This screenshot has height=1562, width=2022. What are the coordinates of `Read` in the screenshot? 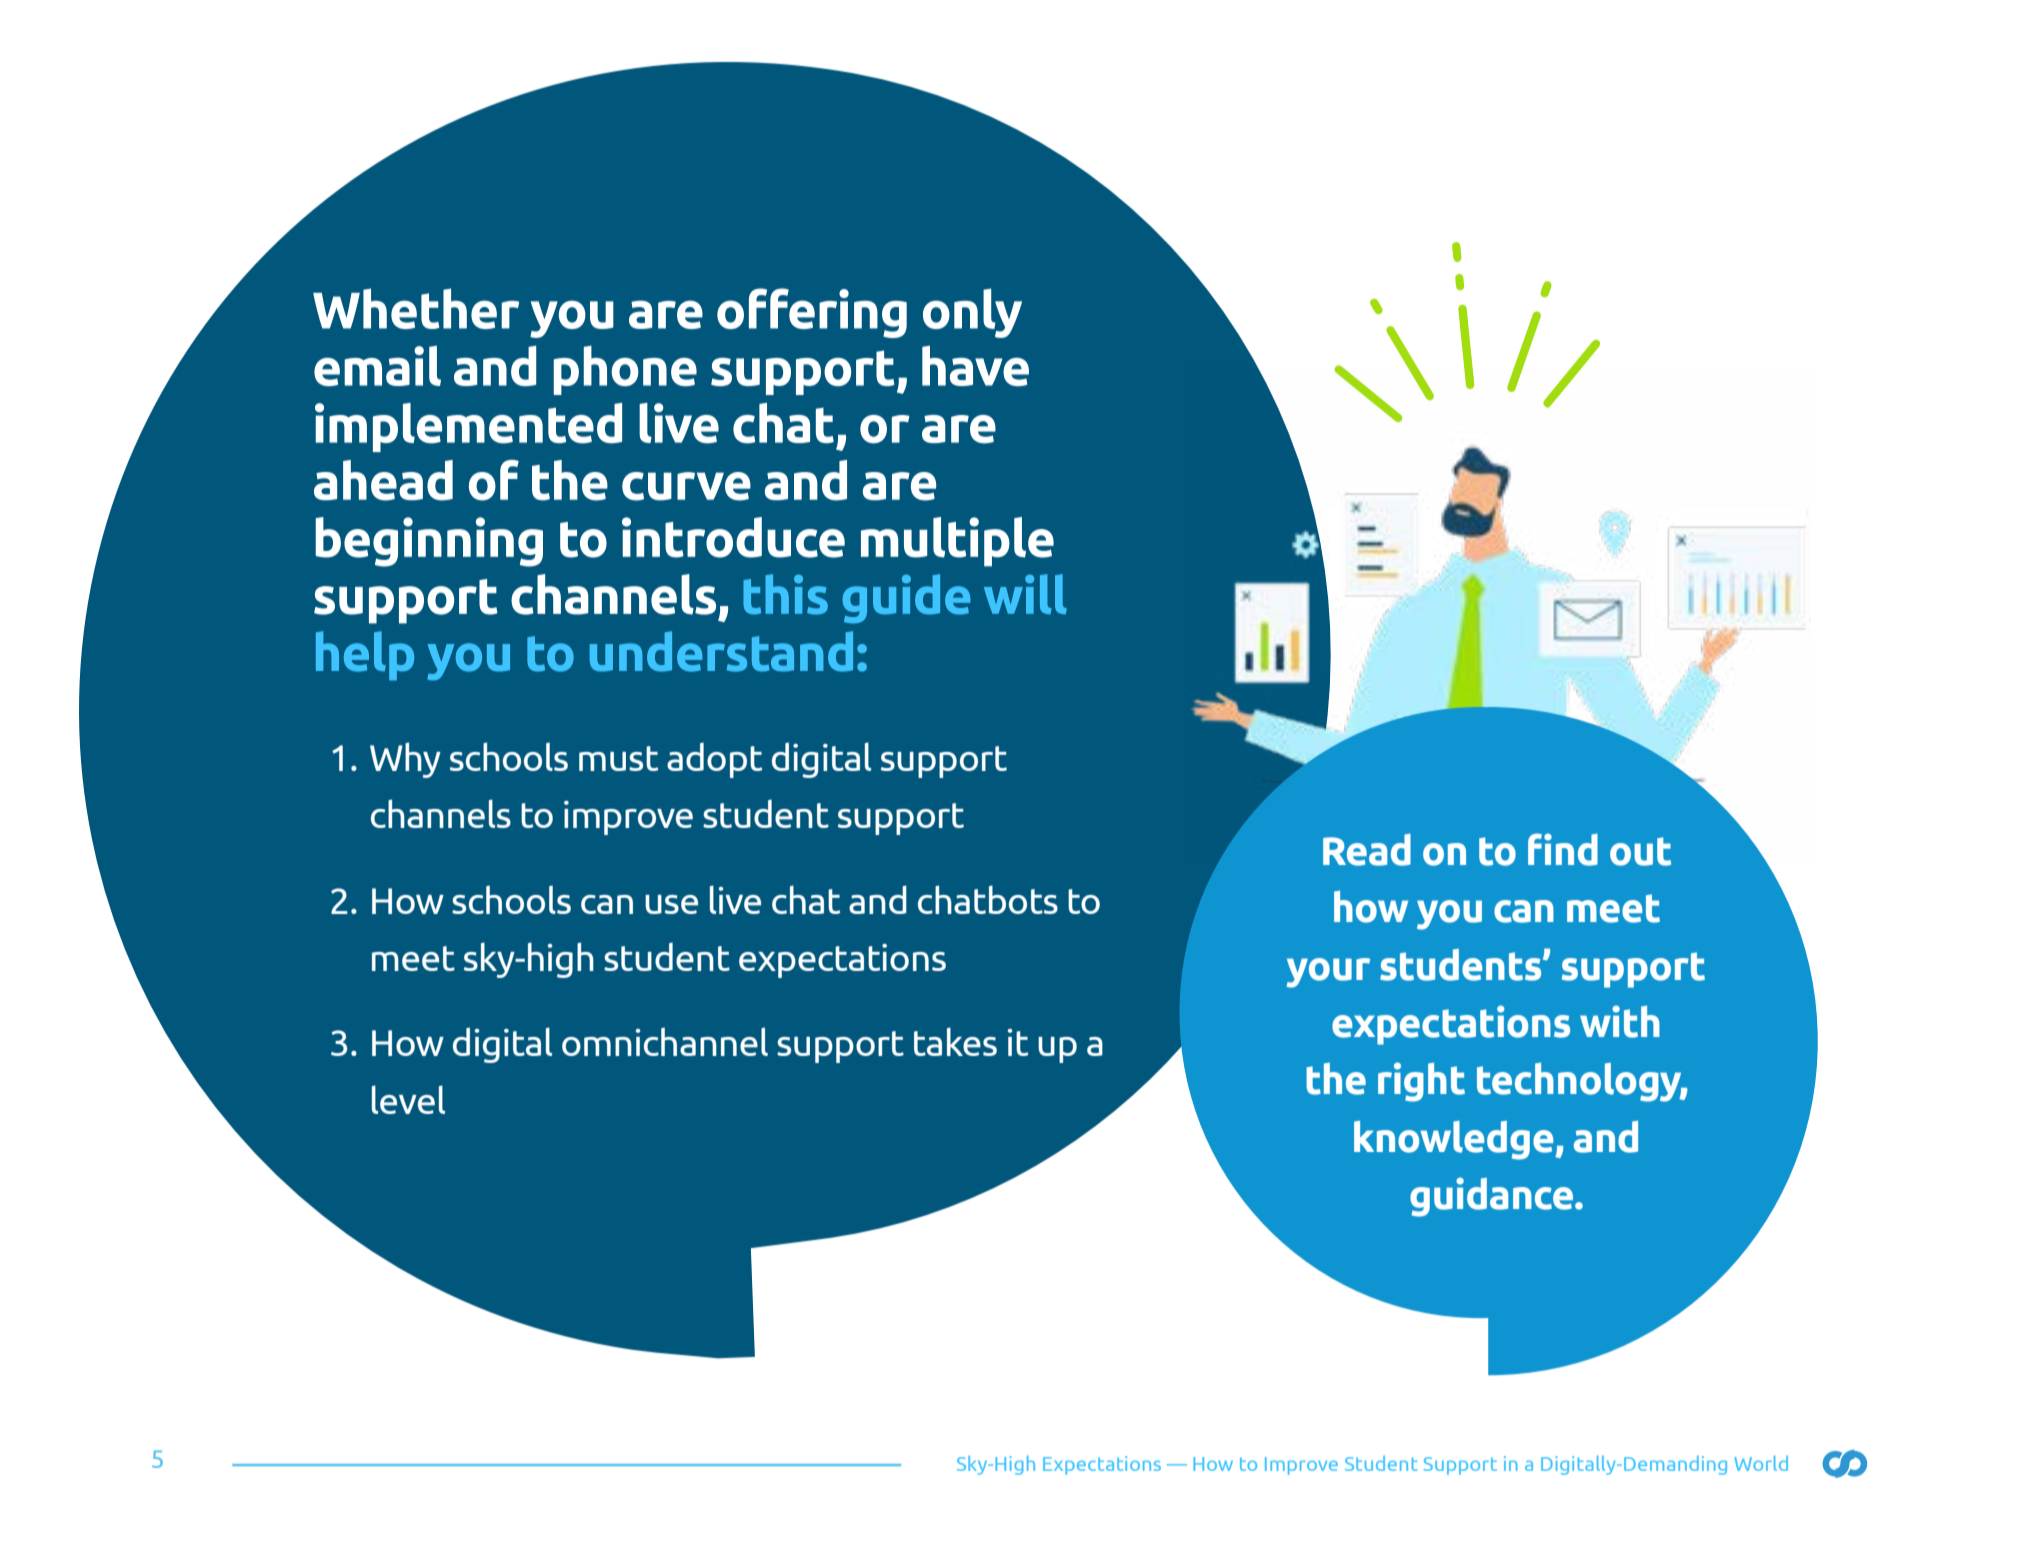 It's located at (1367, 850).
